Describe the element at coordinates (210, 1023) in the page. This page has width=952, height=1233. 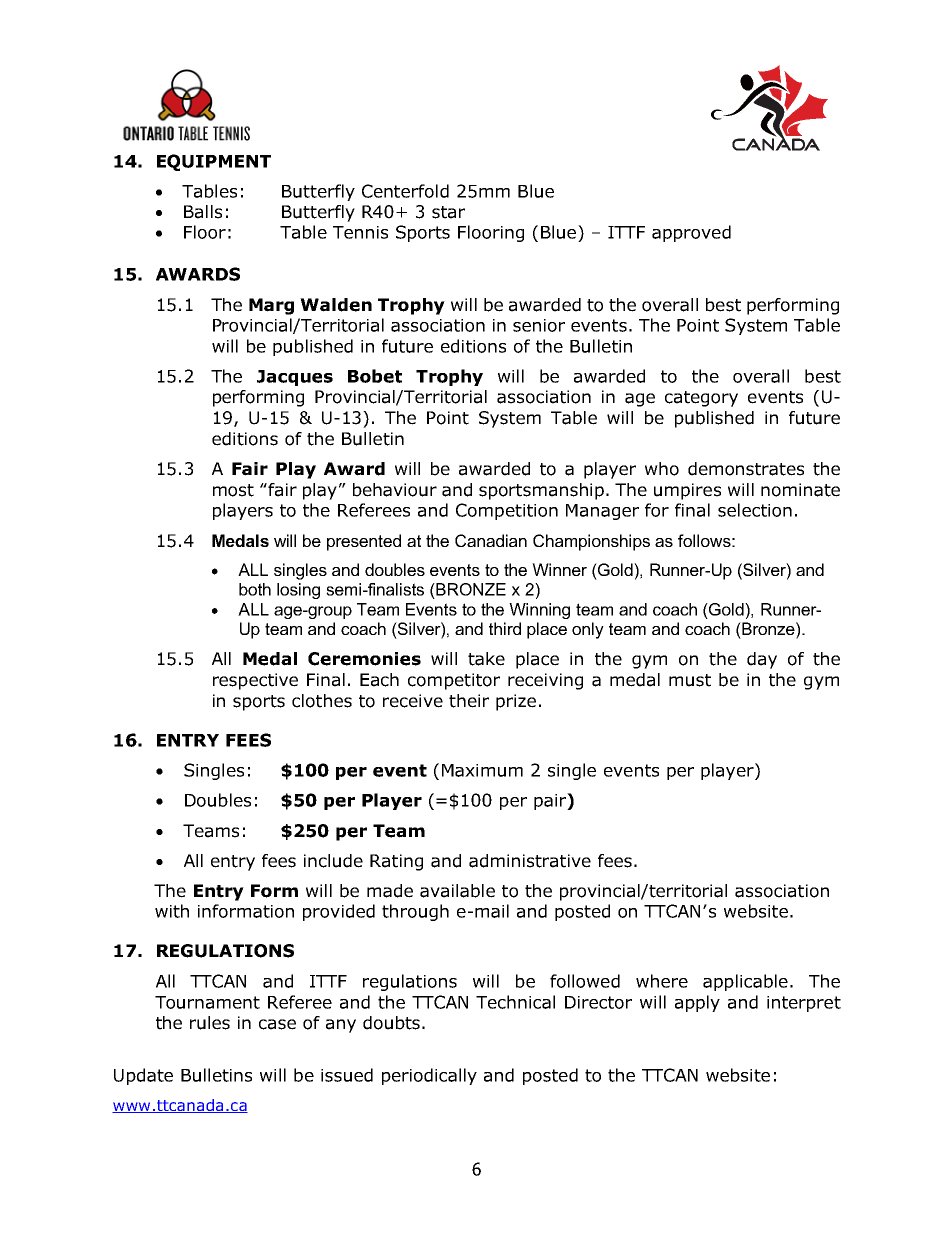
I see `rules` at that location.
